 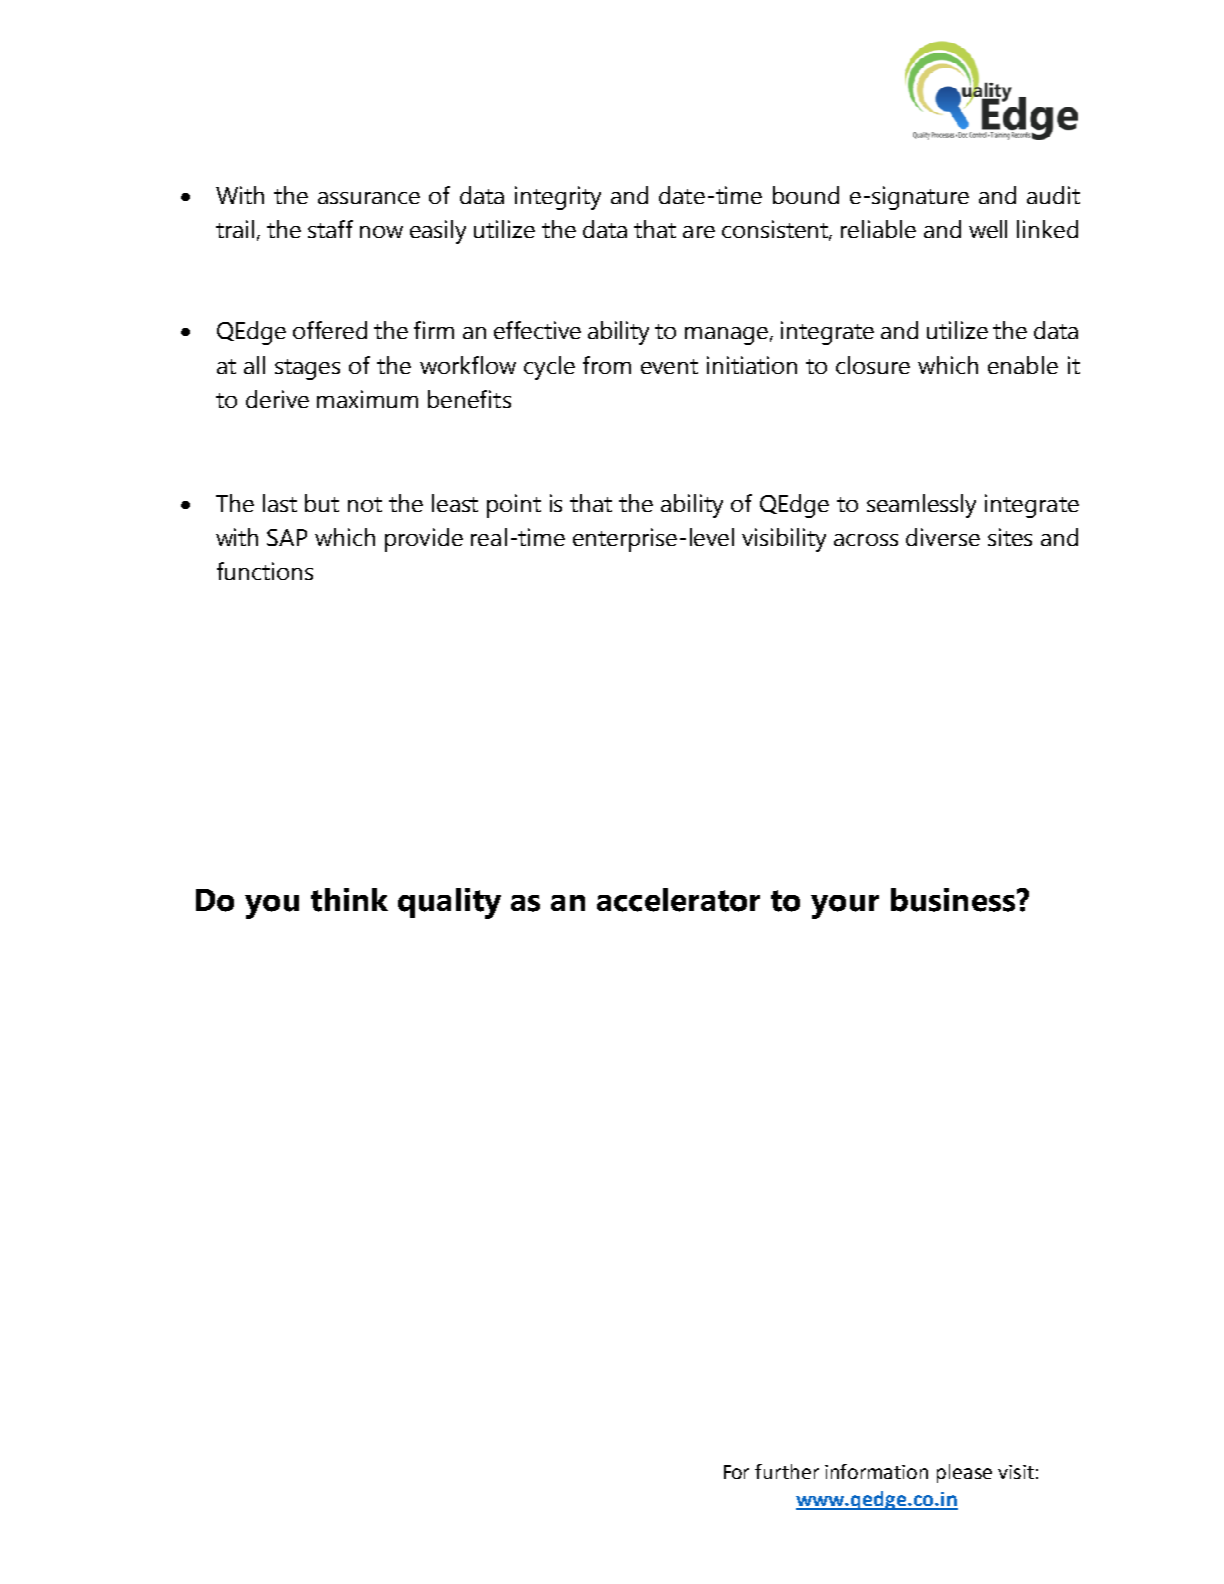 I want to click on are, so click(x=699, y=232).
